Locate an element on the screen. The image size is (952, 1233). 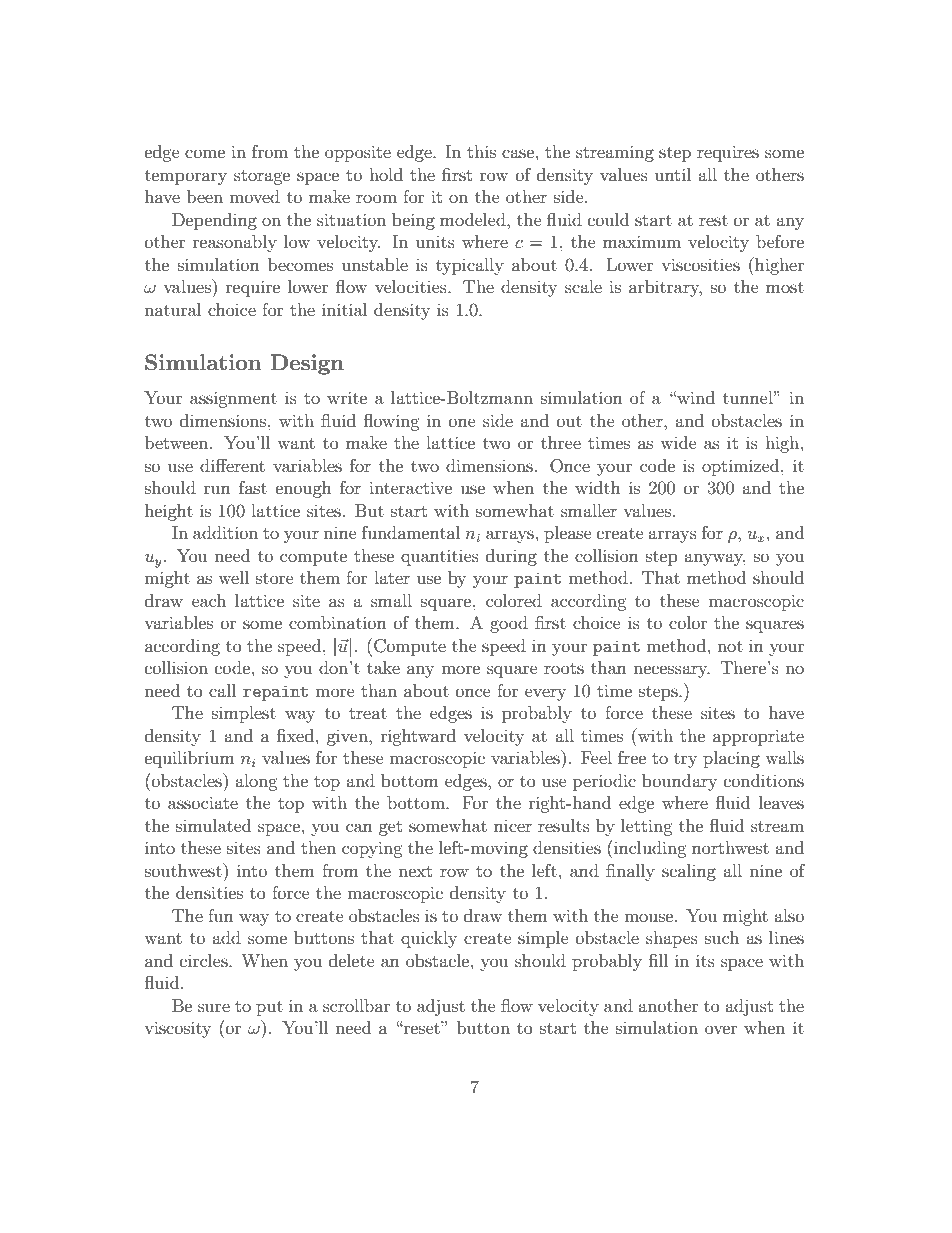
good is located at coordinates (509, 624).
